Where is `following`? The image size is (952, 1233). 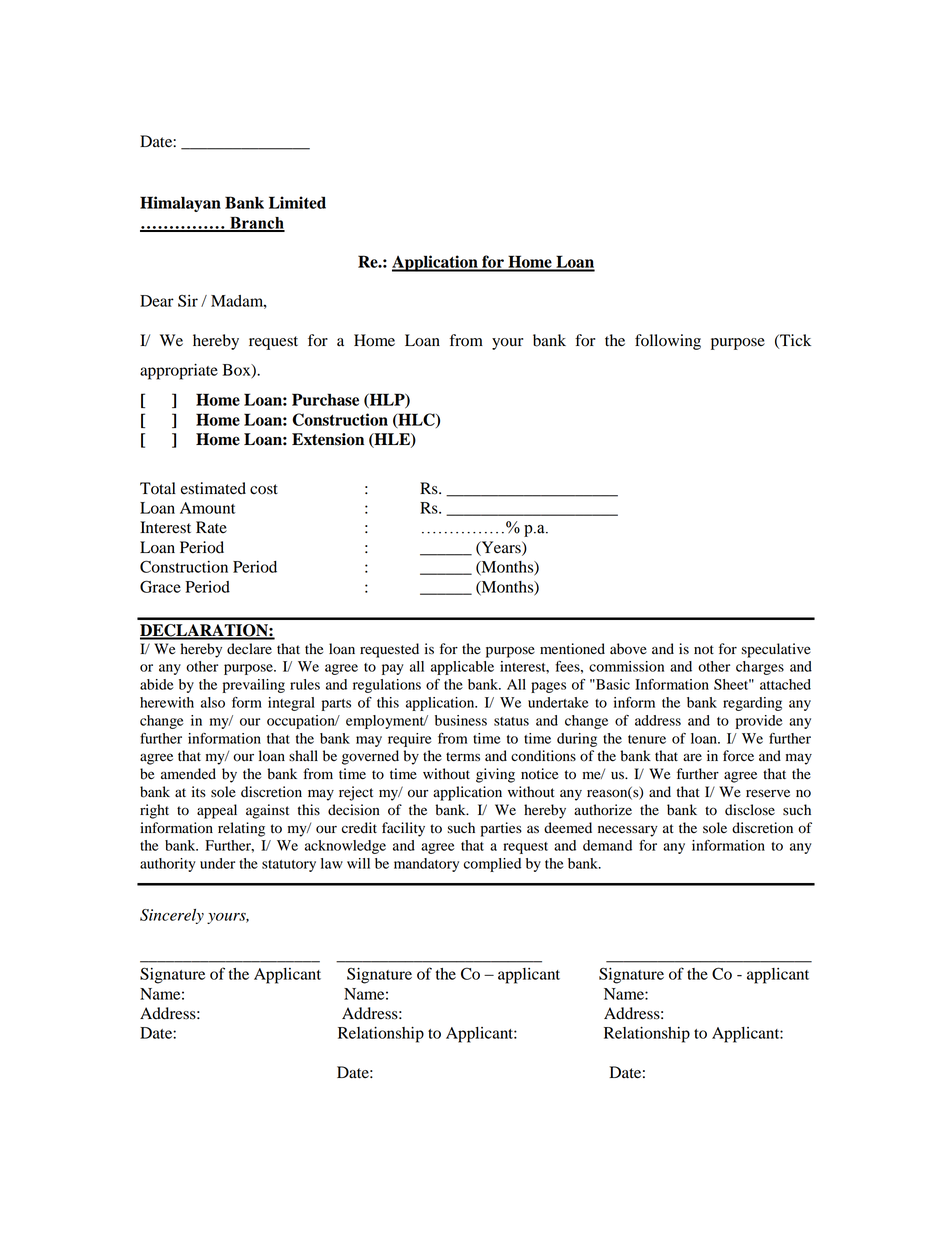 following is located at coordinates (668, 342).
